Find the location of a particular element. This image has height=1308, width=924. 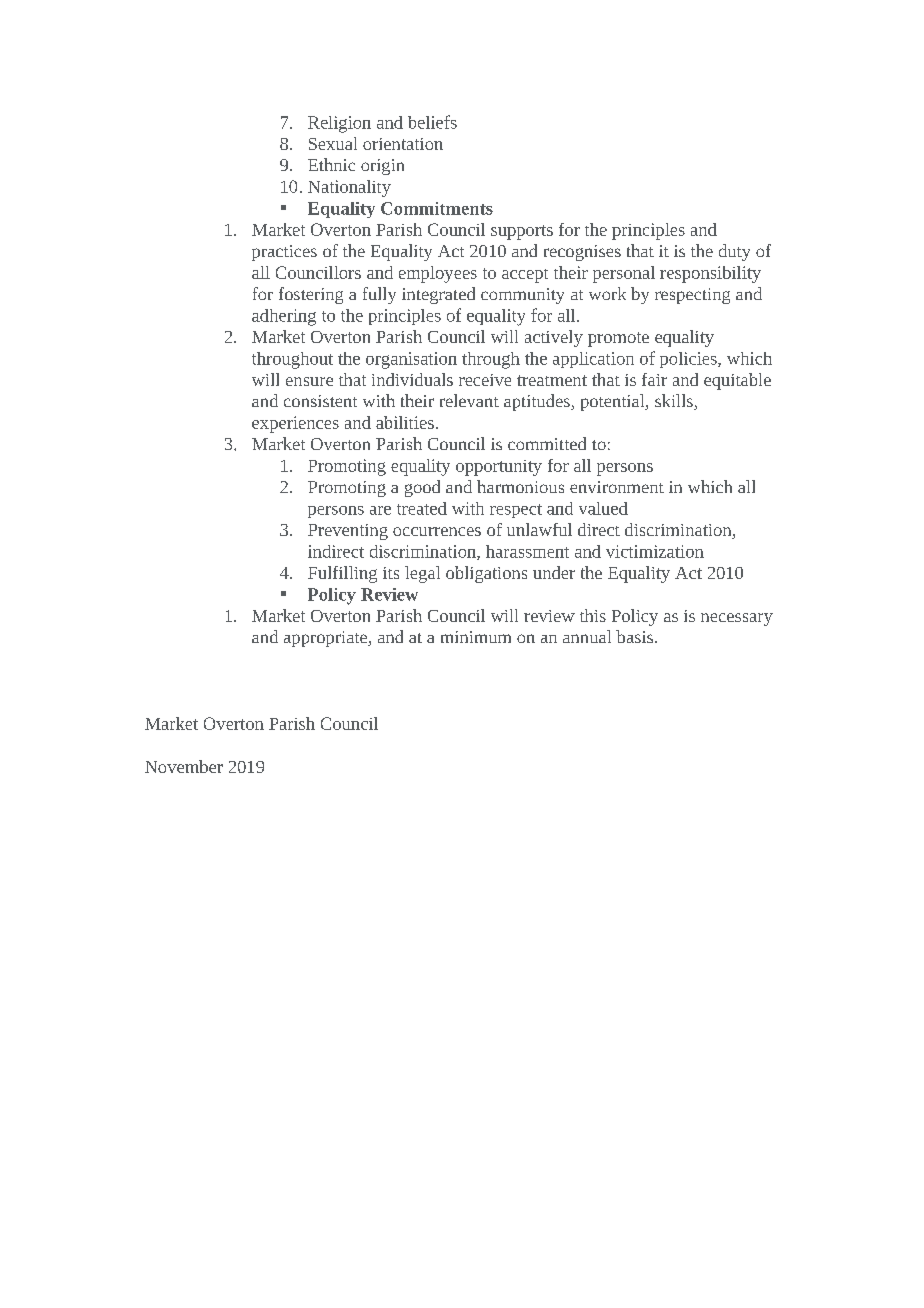

adhering is located at coordinates (284, 317).
